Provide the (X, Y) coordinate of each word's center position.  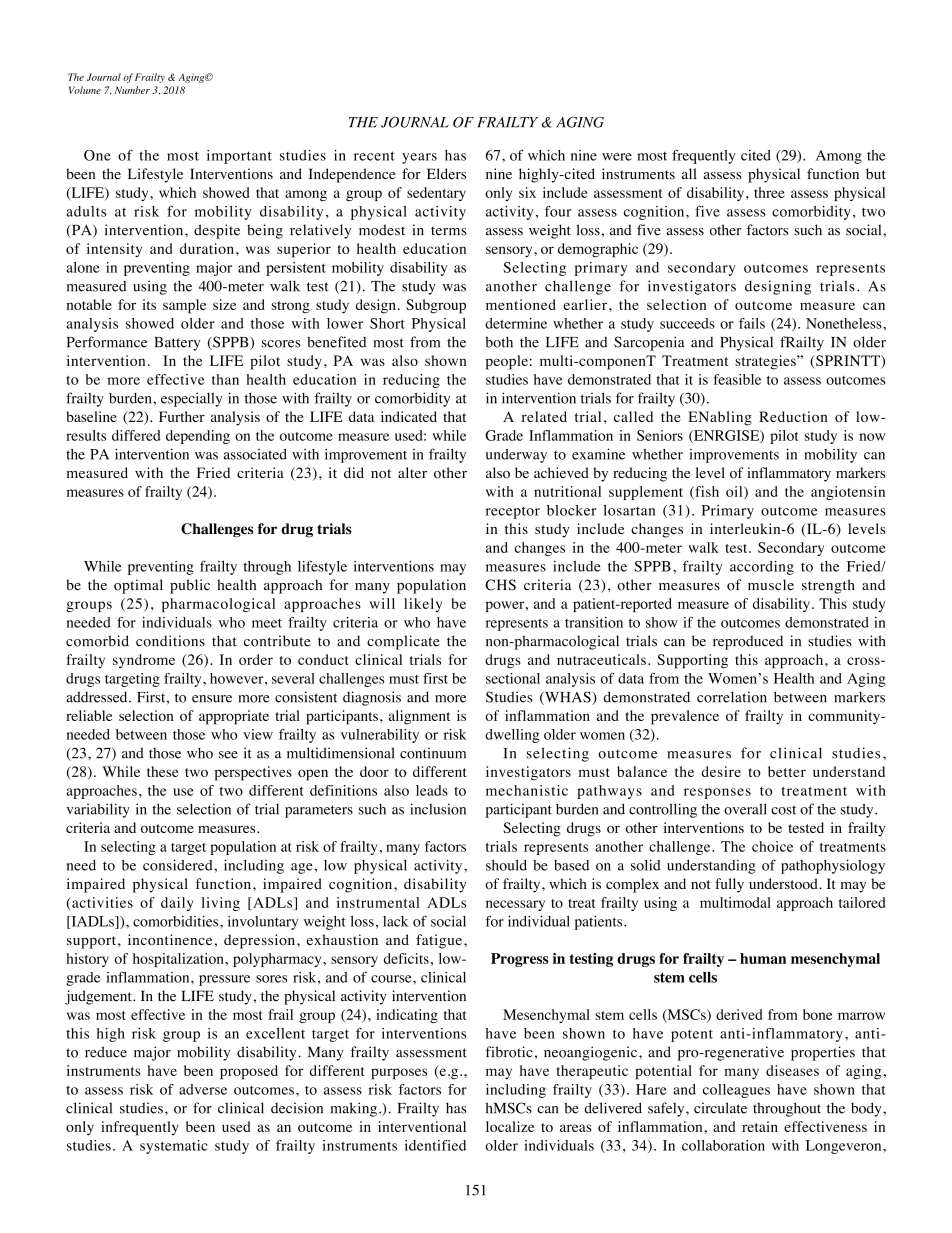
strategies (766, 362)
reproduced (748, 642)
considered (179, 865)
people (507, 362)
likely (423, 605)
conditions (170, 641)
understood (784, 884)
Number (132, 90)
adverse (203, 1089)
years (419, 158)
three (769, 192)
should (506, 865)
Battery (177, 344)
